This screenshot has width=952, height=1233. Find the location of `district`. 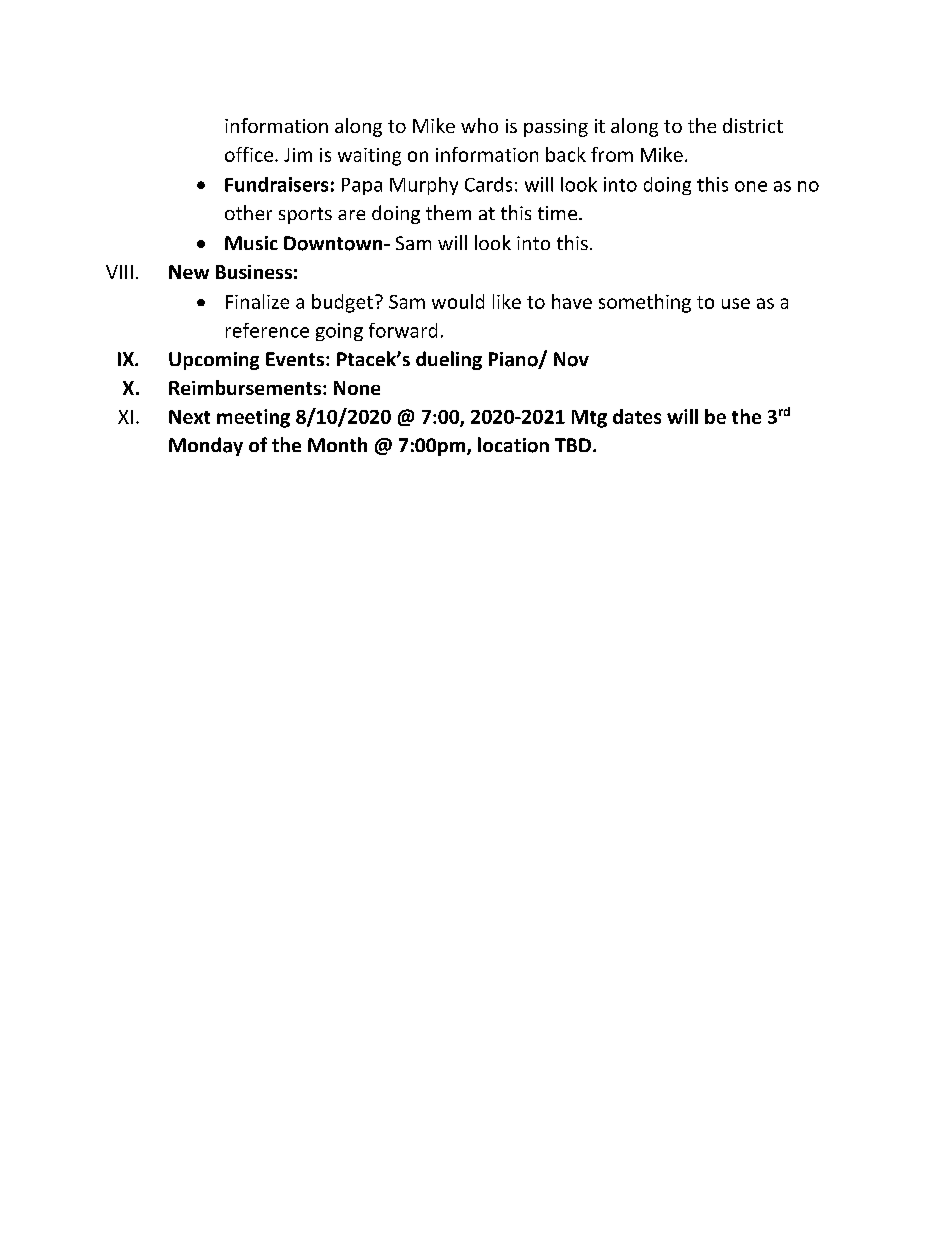

district is located at coordinates (753, 125).
